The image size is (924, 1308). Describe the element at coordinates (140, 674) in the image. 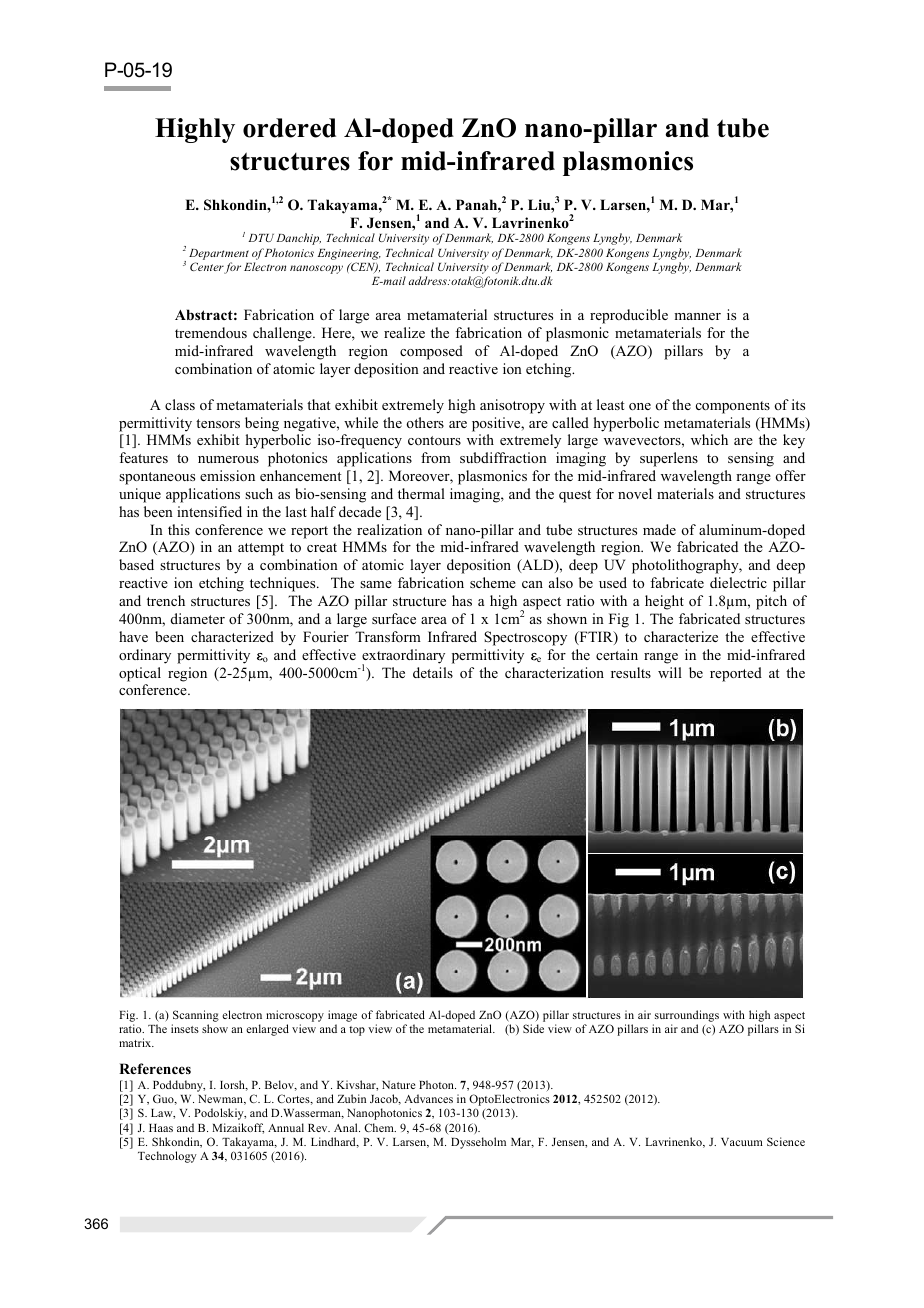

I see `optical` at that location.
